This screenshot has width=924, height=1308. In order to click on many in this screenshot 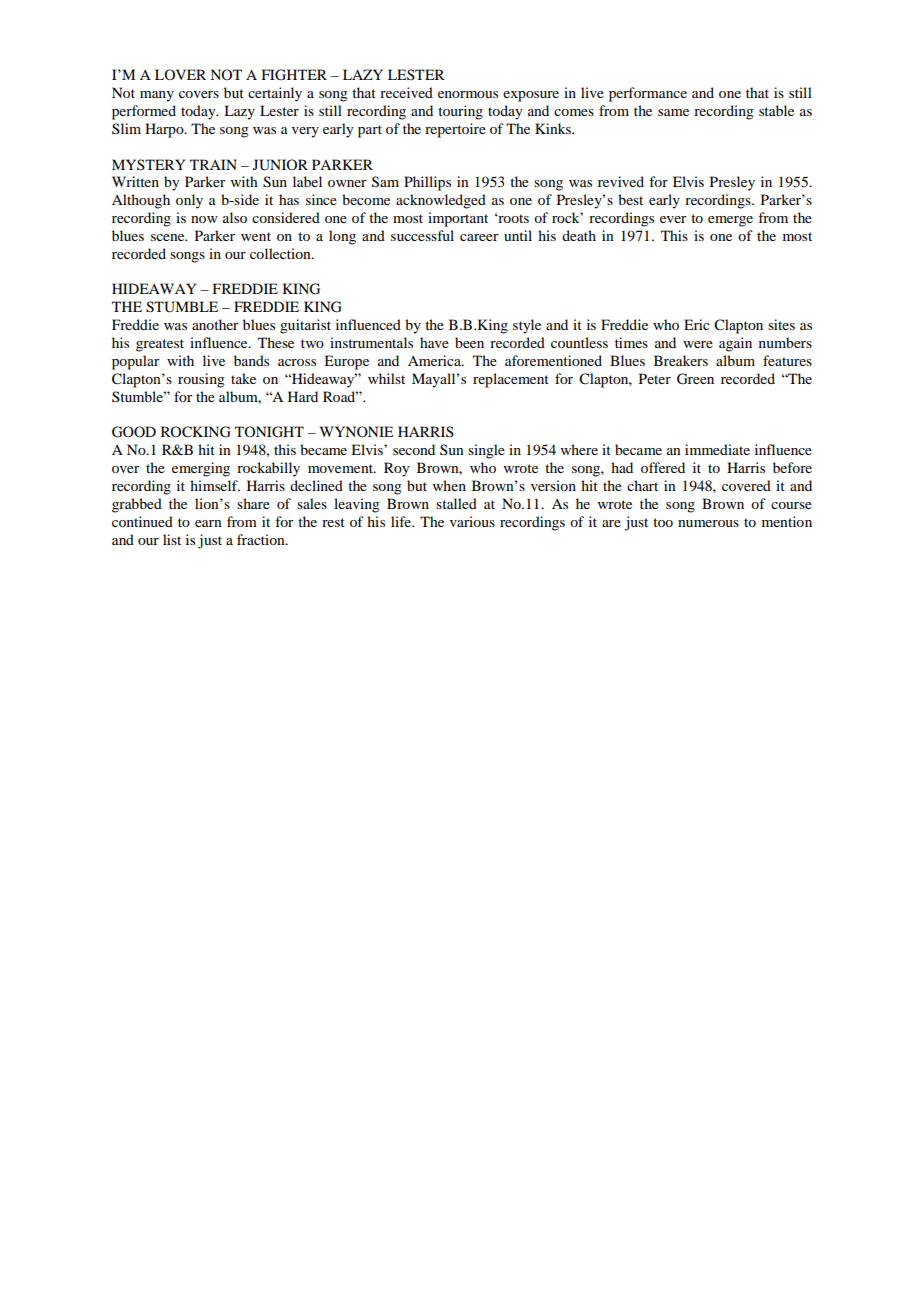, I will do `click(157, 96)`.
